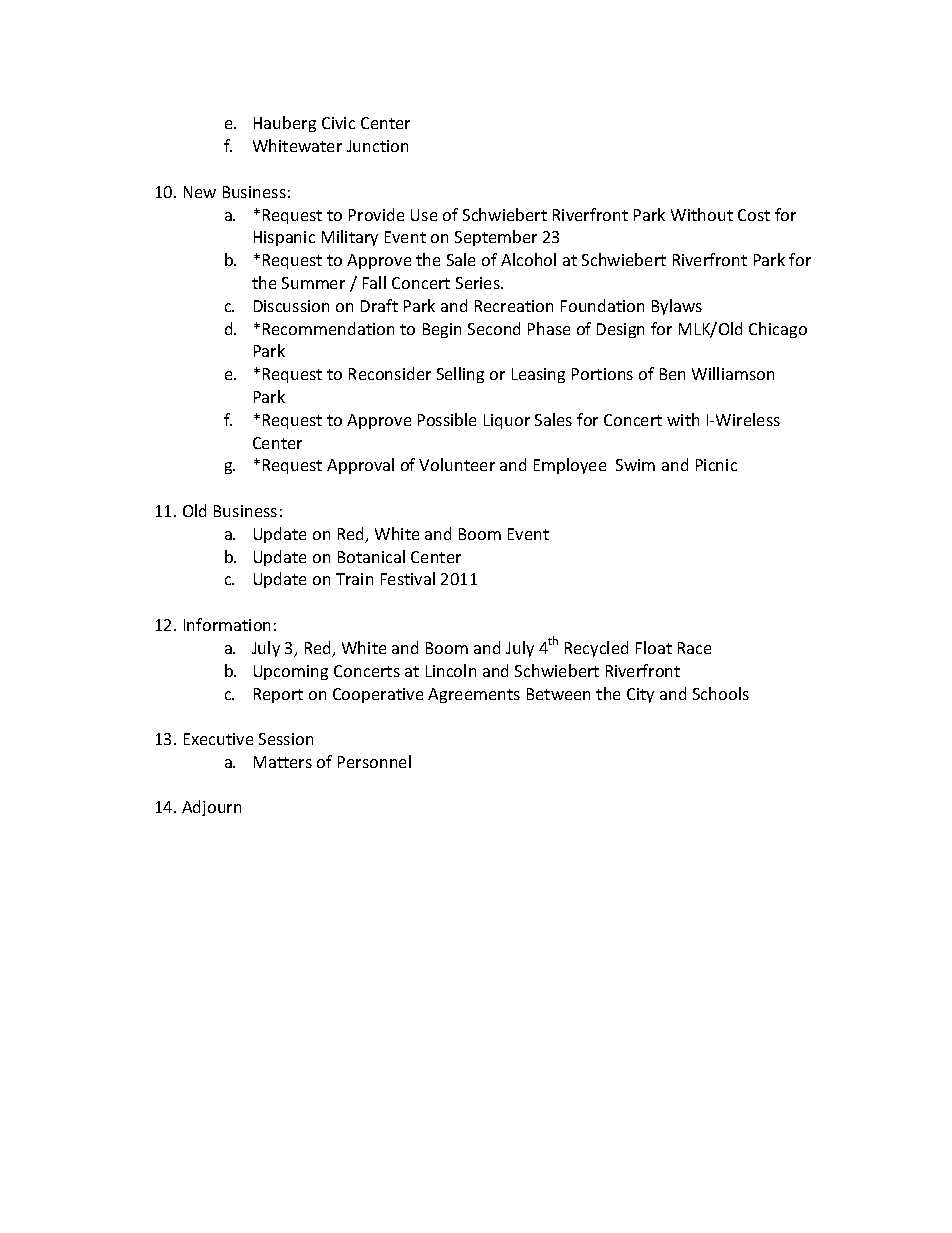 The width and height of the page is (952, 1233). What do you see at coordinates (733, 373) in the page?
I see `Williamson` at bounding box center [733, 373].
